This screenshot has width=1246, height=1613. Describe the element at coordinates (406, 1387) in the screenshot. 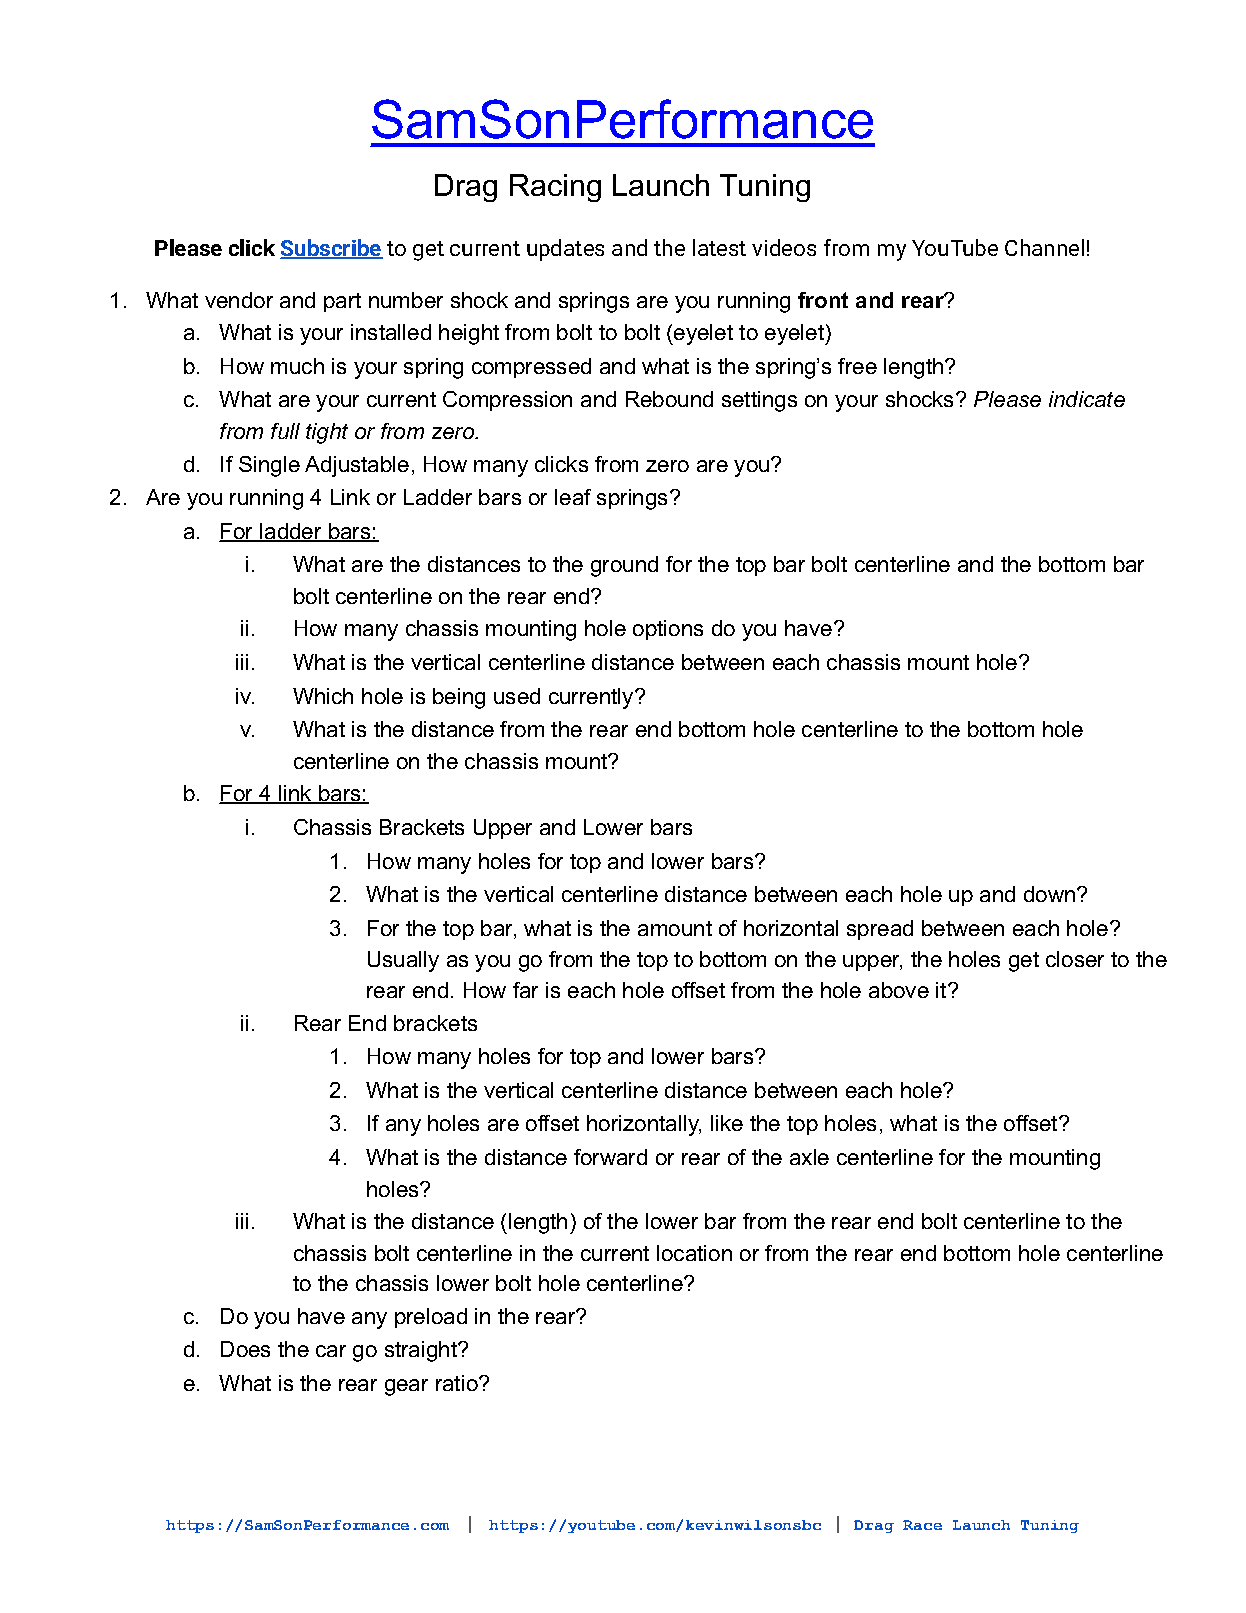

I see `gear` at that location.
